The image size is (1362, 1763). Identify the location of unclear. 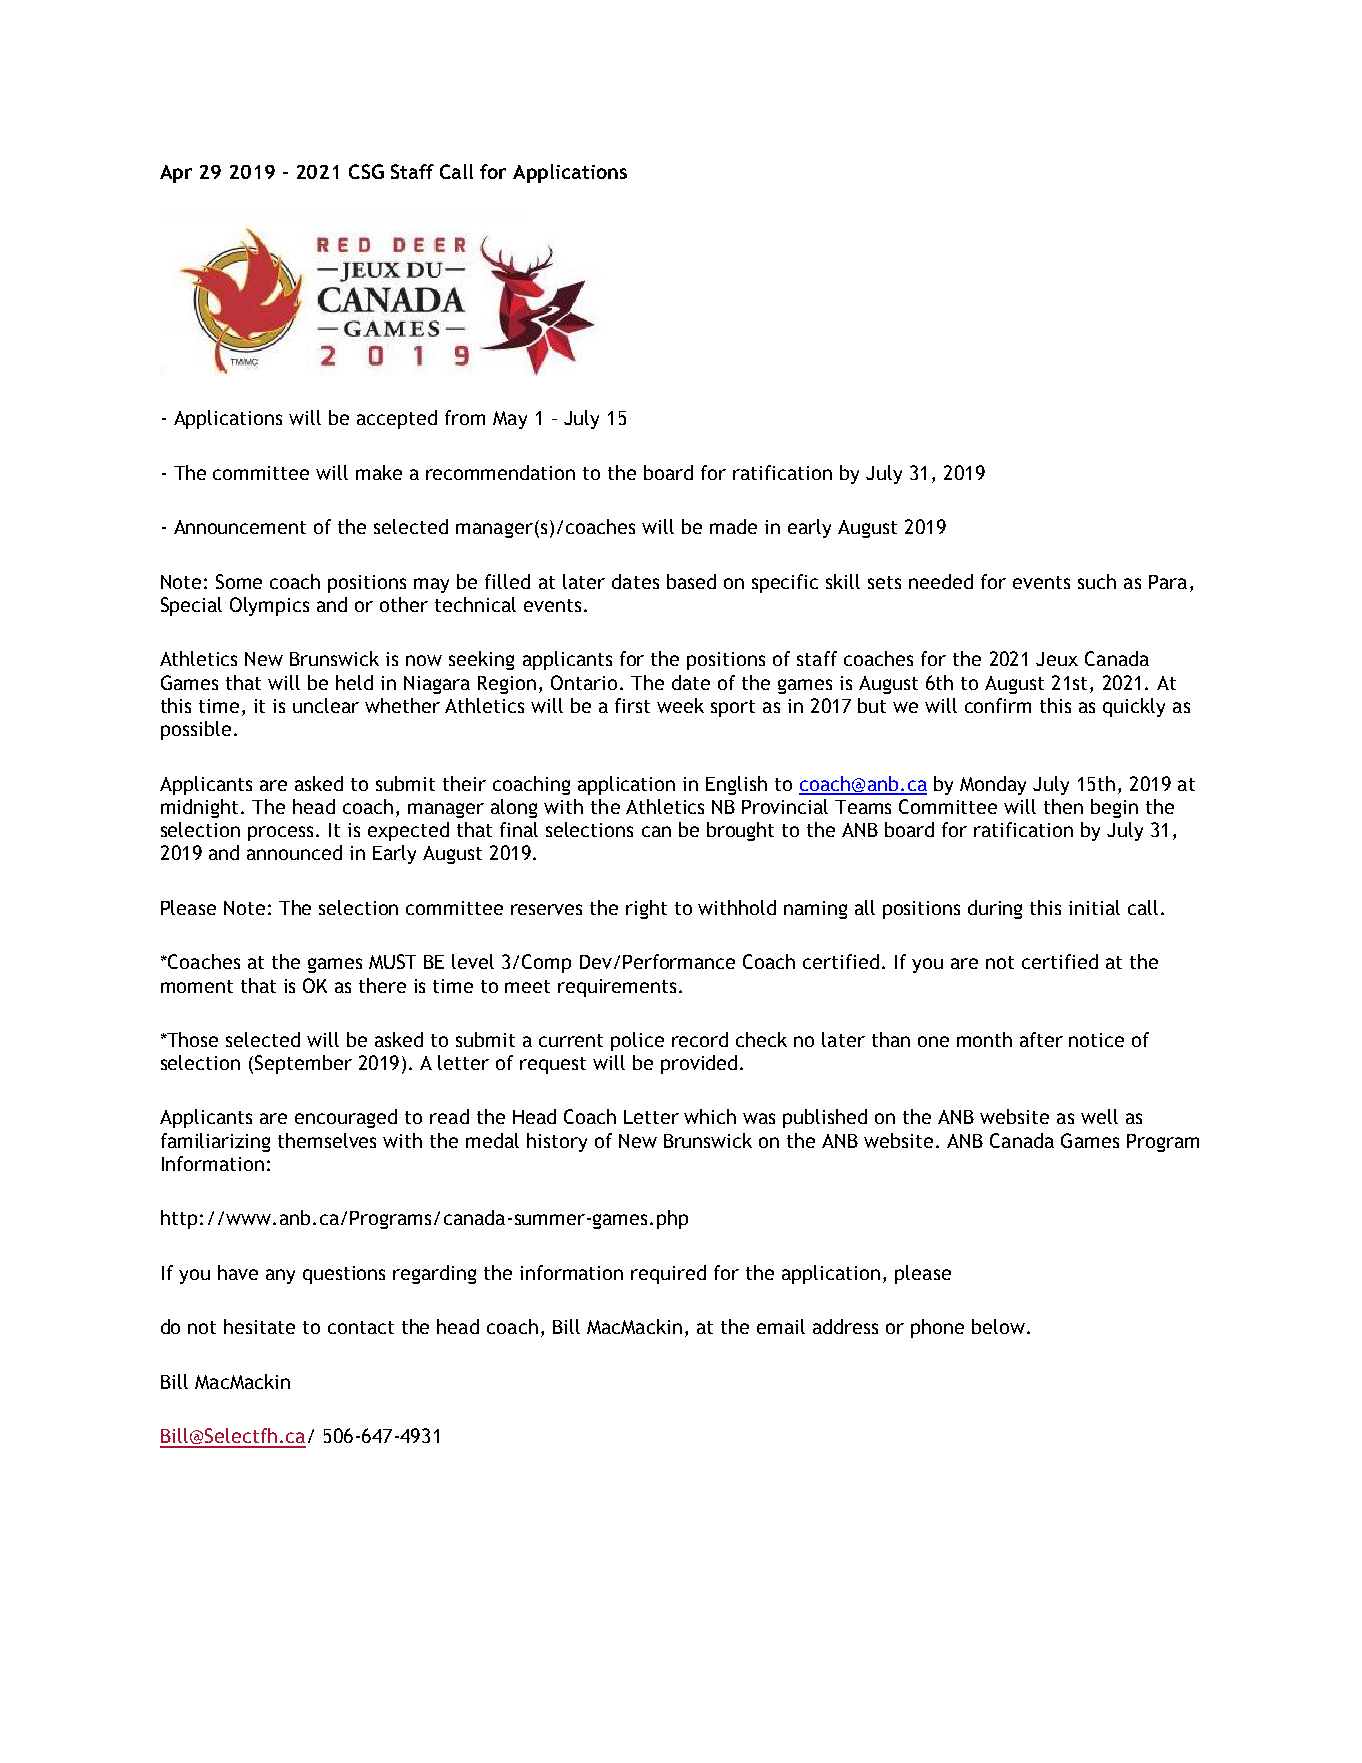
(326, 705).
